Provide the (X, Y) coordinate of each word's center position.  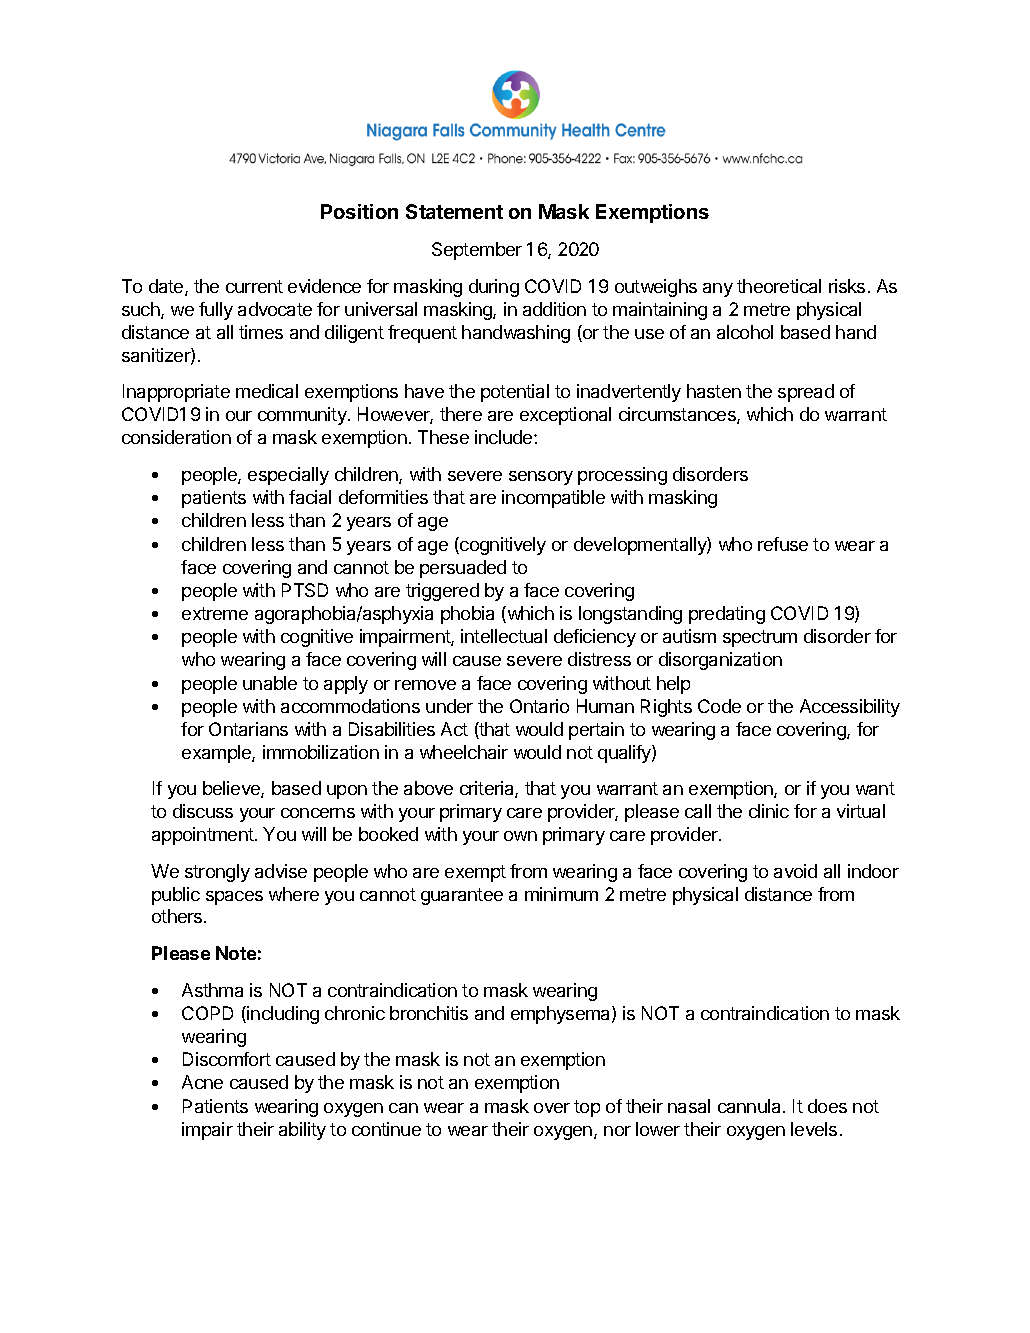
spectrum (760, 638)
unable (270, 683)
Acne (202, 1082)
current (254, 286)
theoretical (779, 286)
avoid (795, 871)
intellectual (504, 636)
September (477, 251)
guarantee (462, 896)
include (505, 437)
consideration (176, 437)
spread (806, 393)
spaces (234, 898)
